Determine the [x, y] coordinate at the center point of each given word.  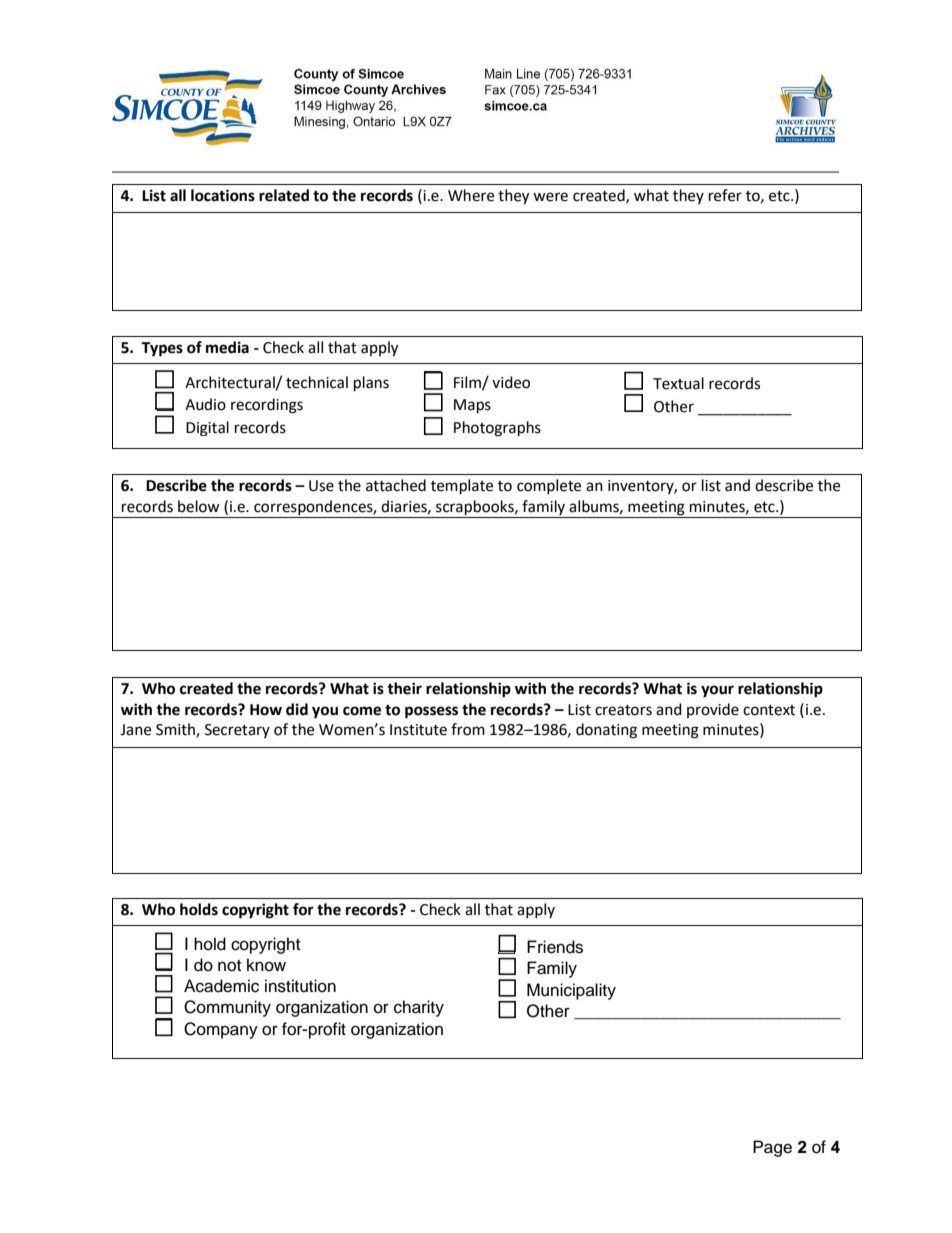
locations [223, 195]
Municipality [571, 991]
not [229, 966]
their [404, 688]
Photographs [497, 429]
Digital [207, 428]
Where [471, 195]
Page [772, 1148]
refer [725, 195]
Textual [678, 383]
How [266, 710]
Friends [555, 947]
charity [419, 1008]
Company [221, 1030]
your [717, 691]
